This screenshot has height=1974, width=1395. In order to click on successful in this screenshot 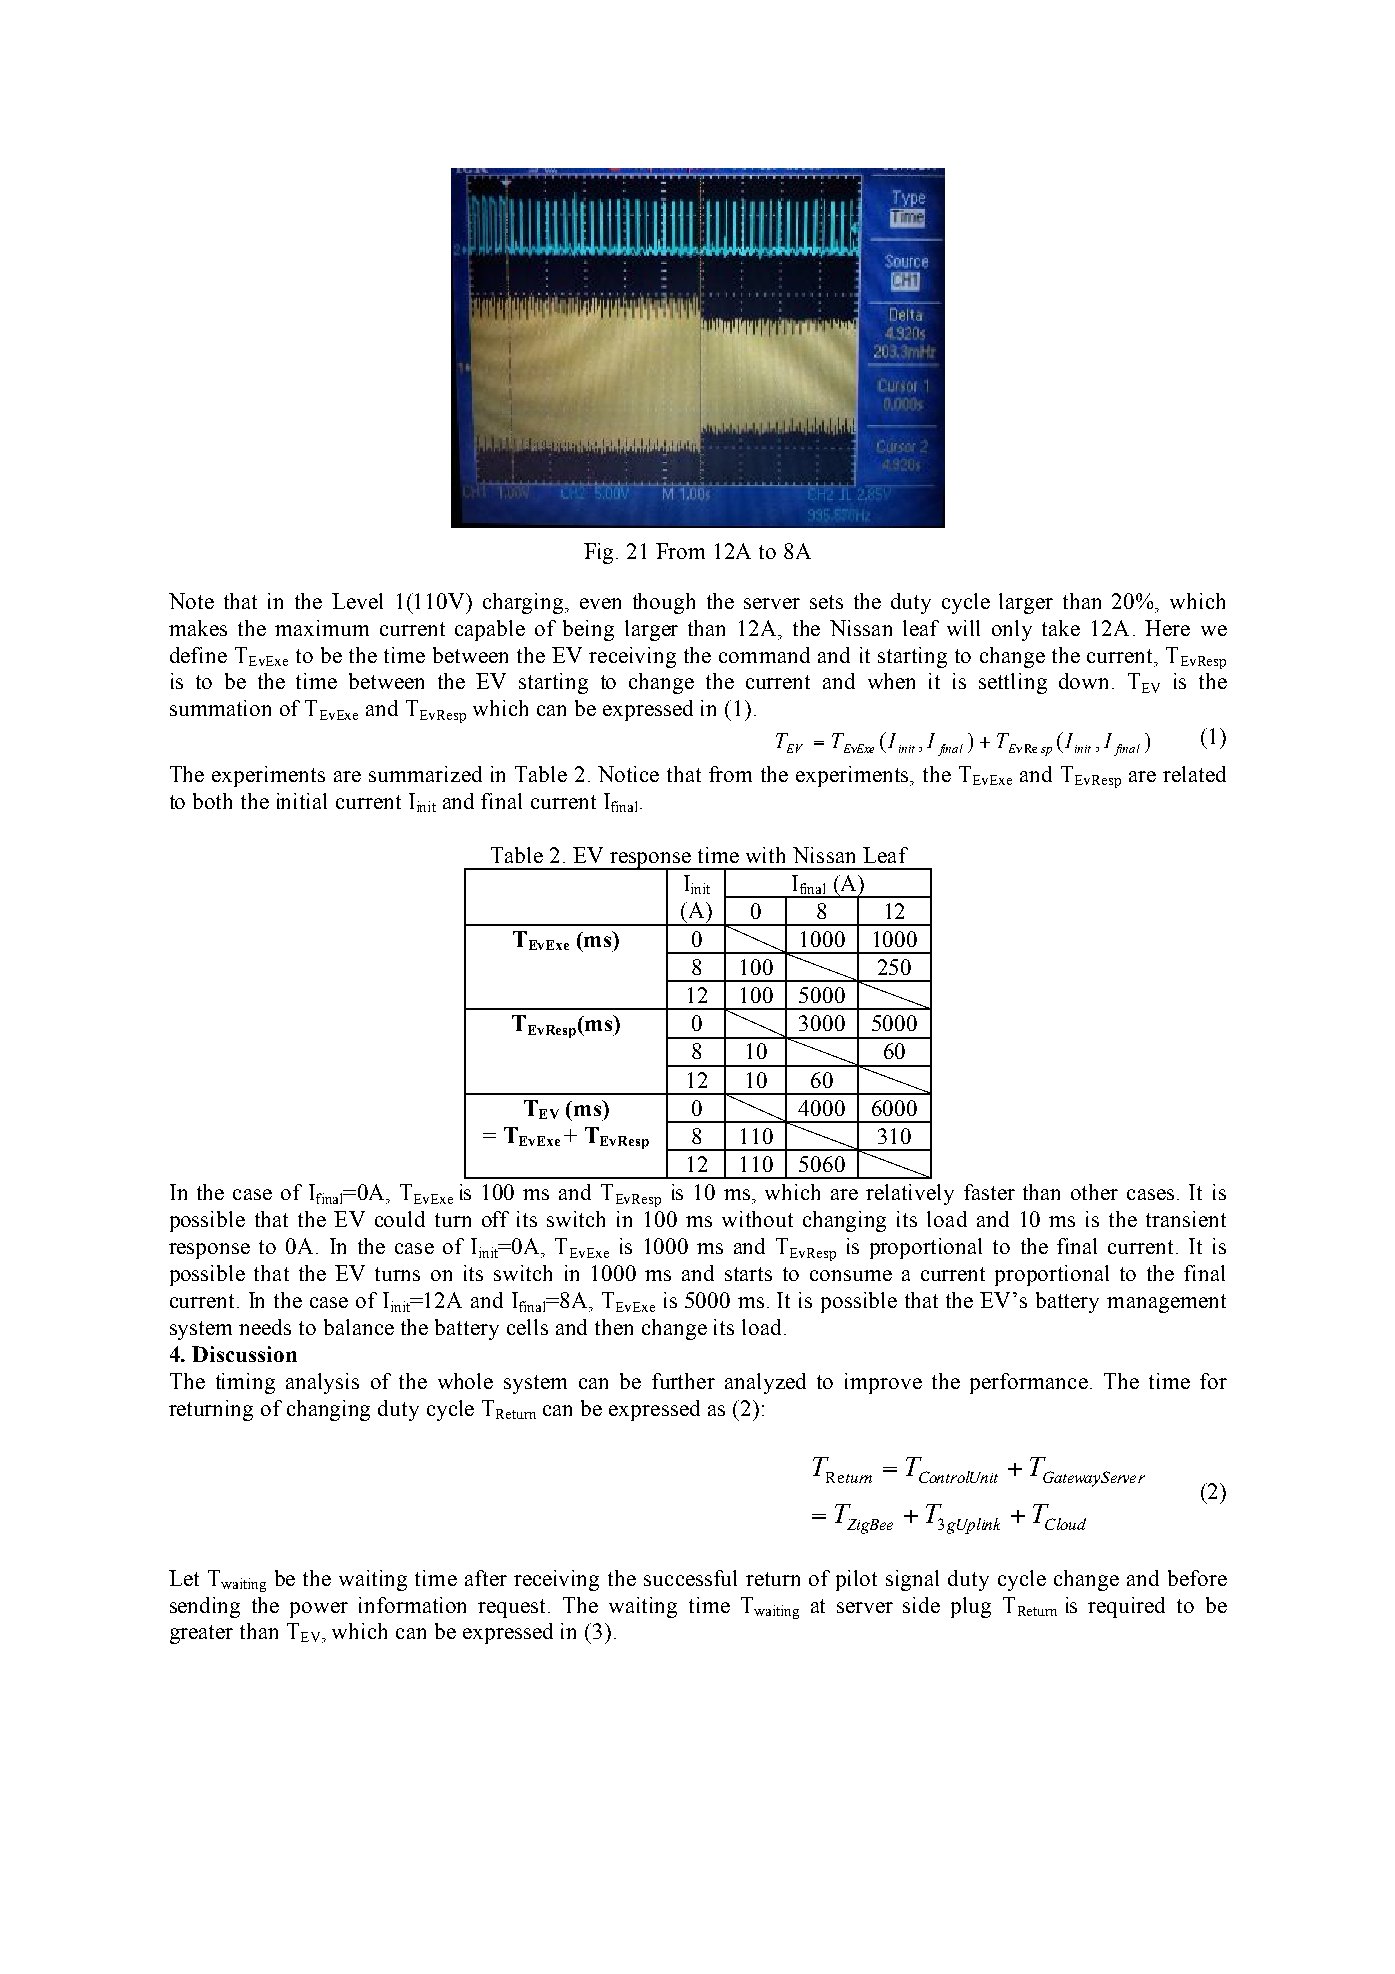, I will do `click(690, 1578)`.
